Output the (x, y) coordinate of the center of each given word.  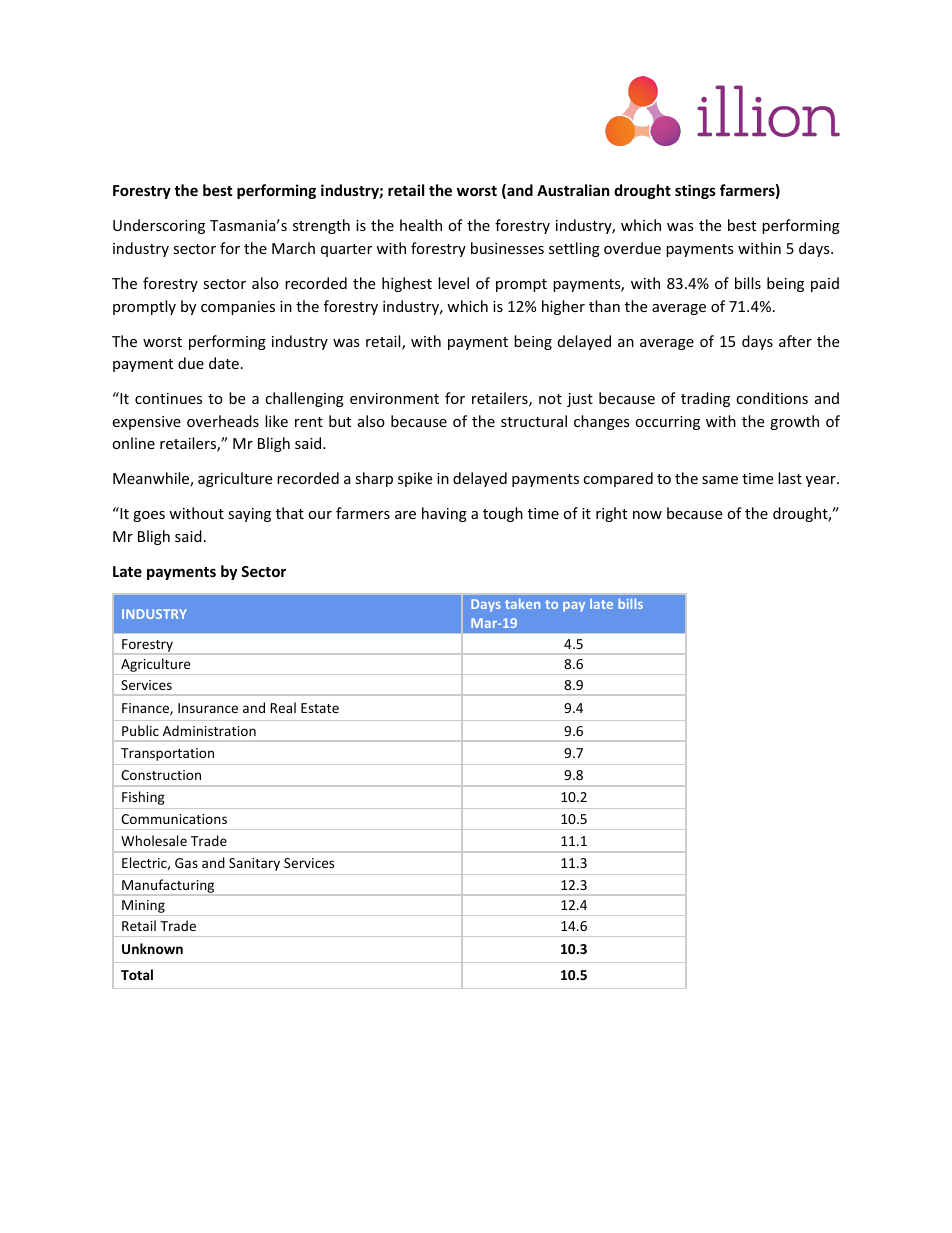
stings (695, 191)
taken (522, 604)
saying (249, 515)
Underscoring (159, 226)
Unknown (152, 948)
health (421, 225)
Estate (320, 708)
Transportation (167, 754)
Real (283, 707)
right (611, 514)
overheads (223, 421)
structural (534, 421)
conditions (772, 398)
